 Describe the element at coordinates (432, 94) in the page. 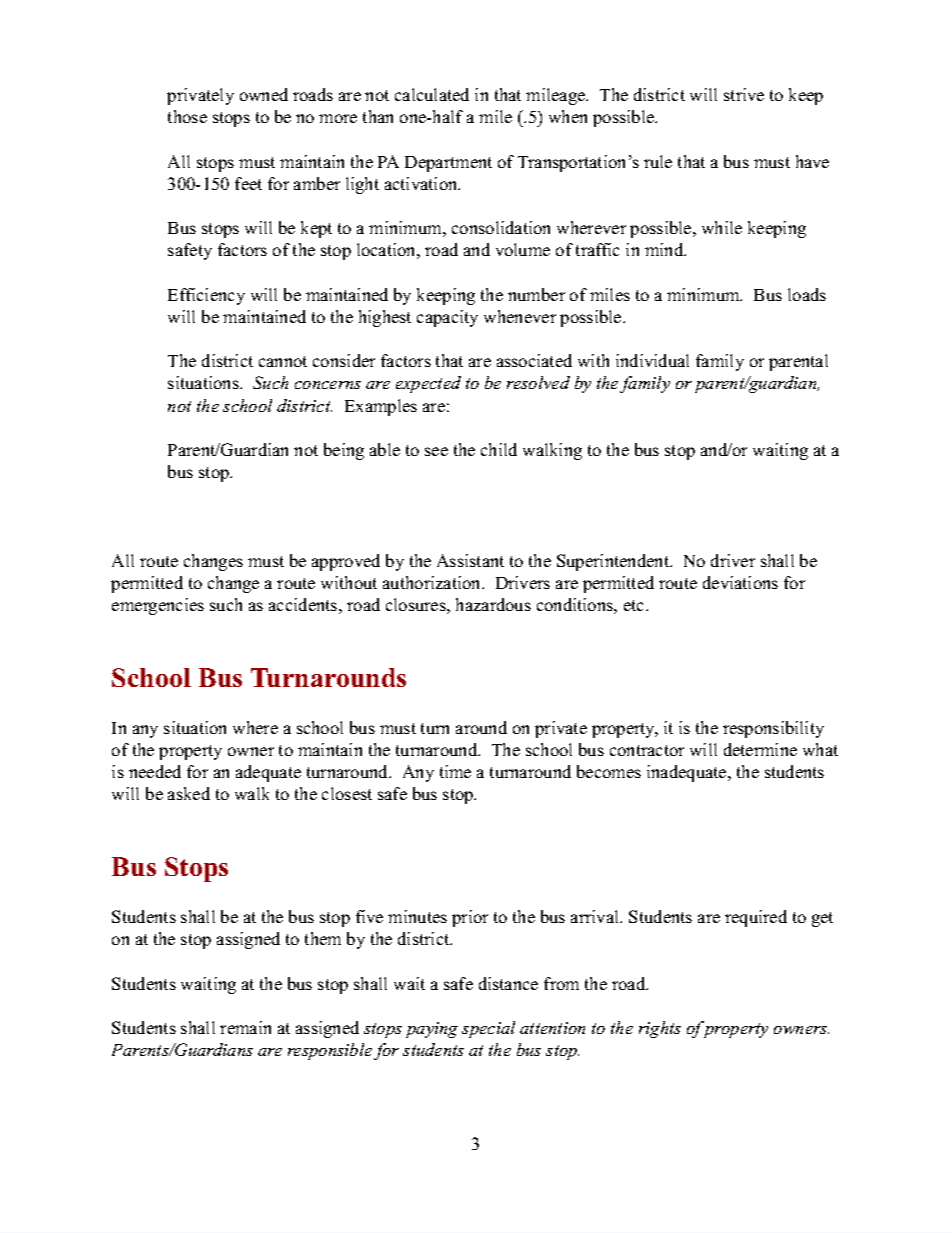

I see `calculated` at that location.
